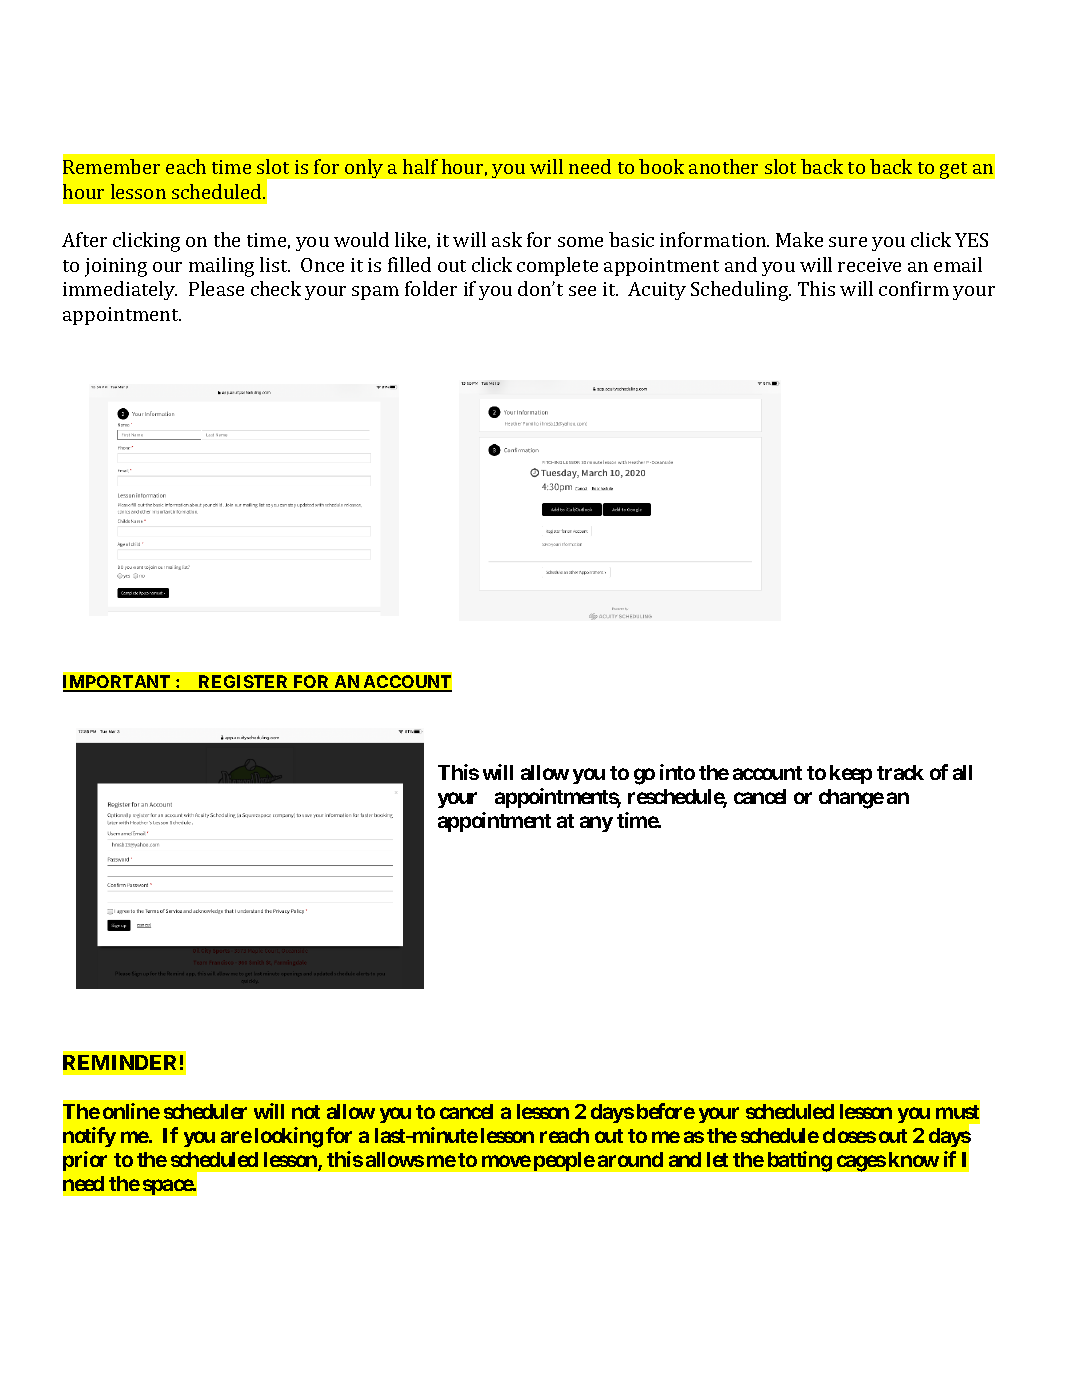 The image size is (1067, 1381). Describe the element at coordinates (596, 824) in the document. I see `any` at that location.
